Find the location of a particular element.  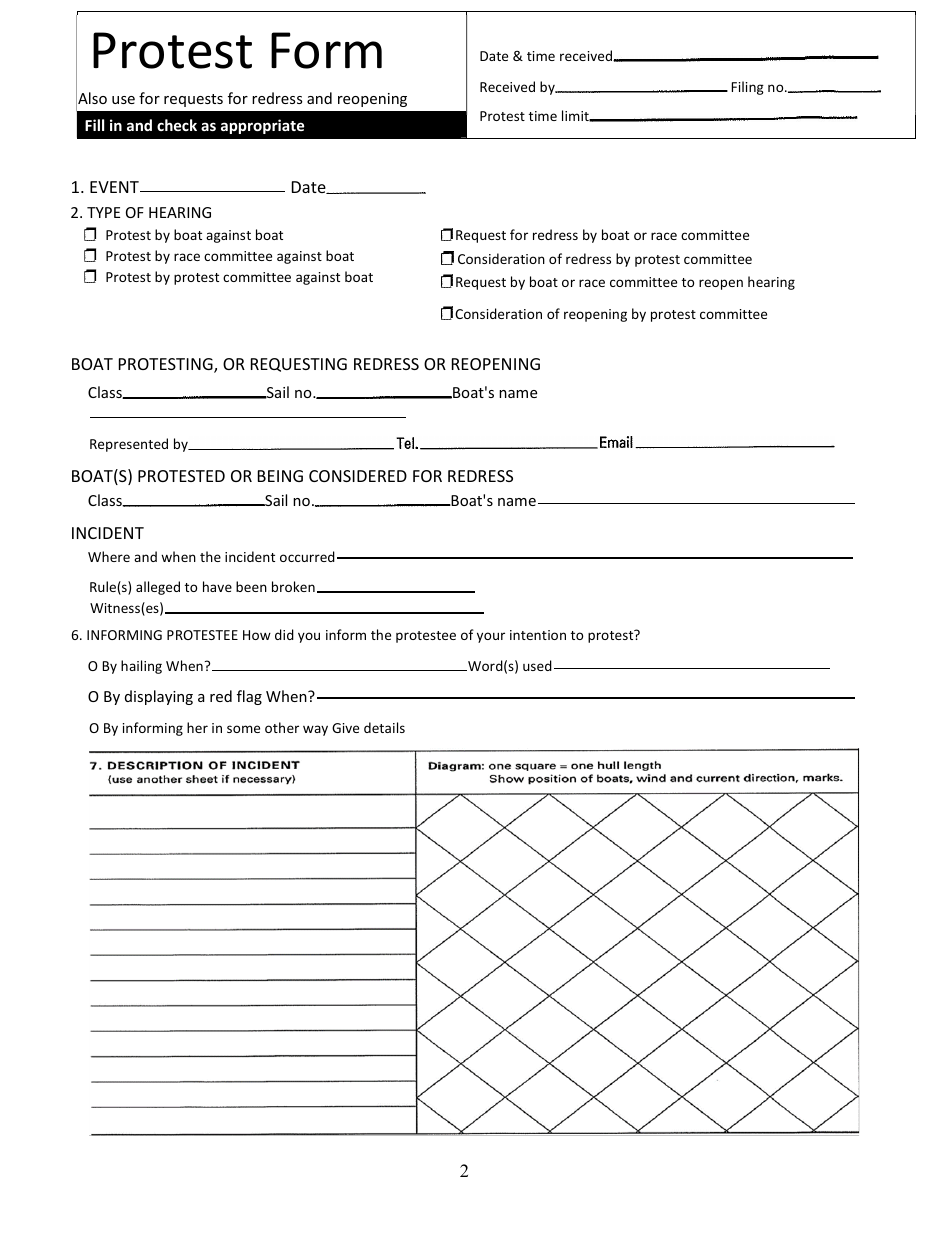

BEING is located at coordinates (280, 476).
